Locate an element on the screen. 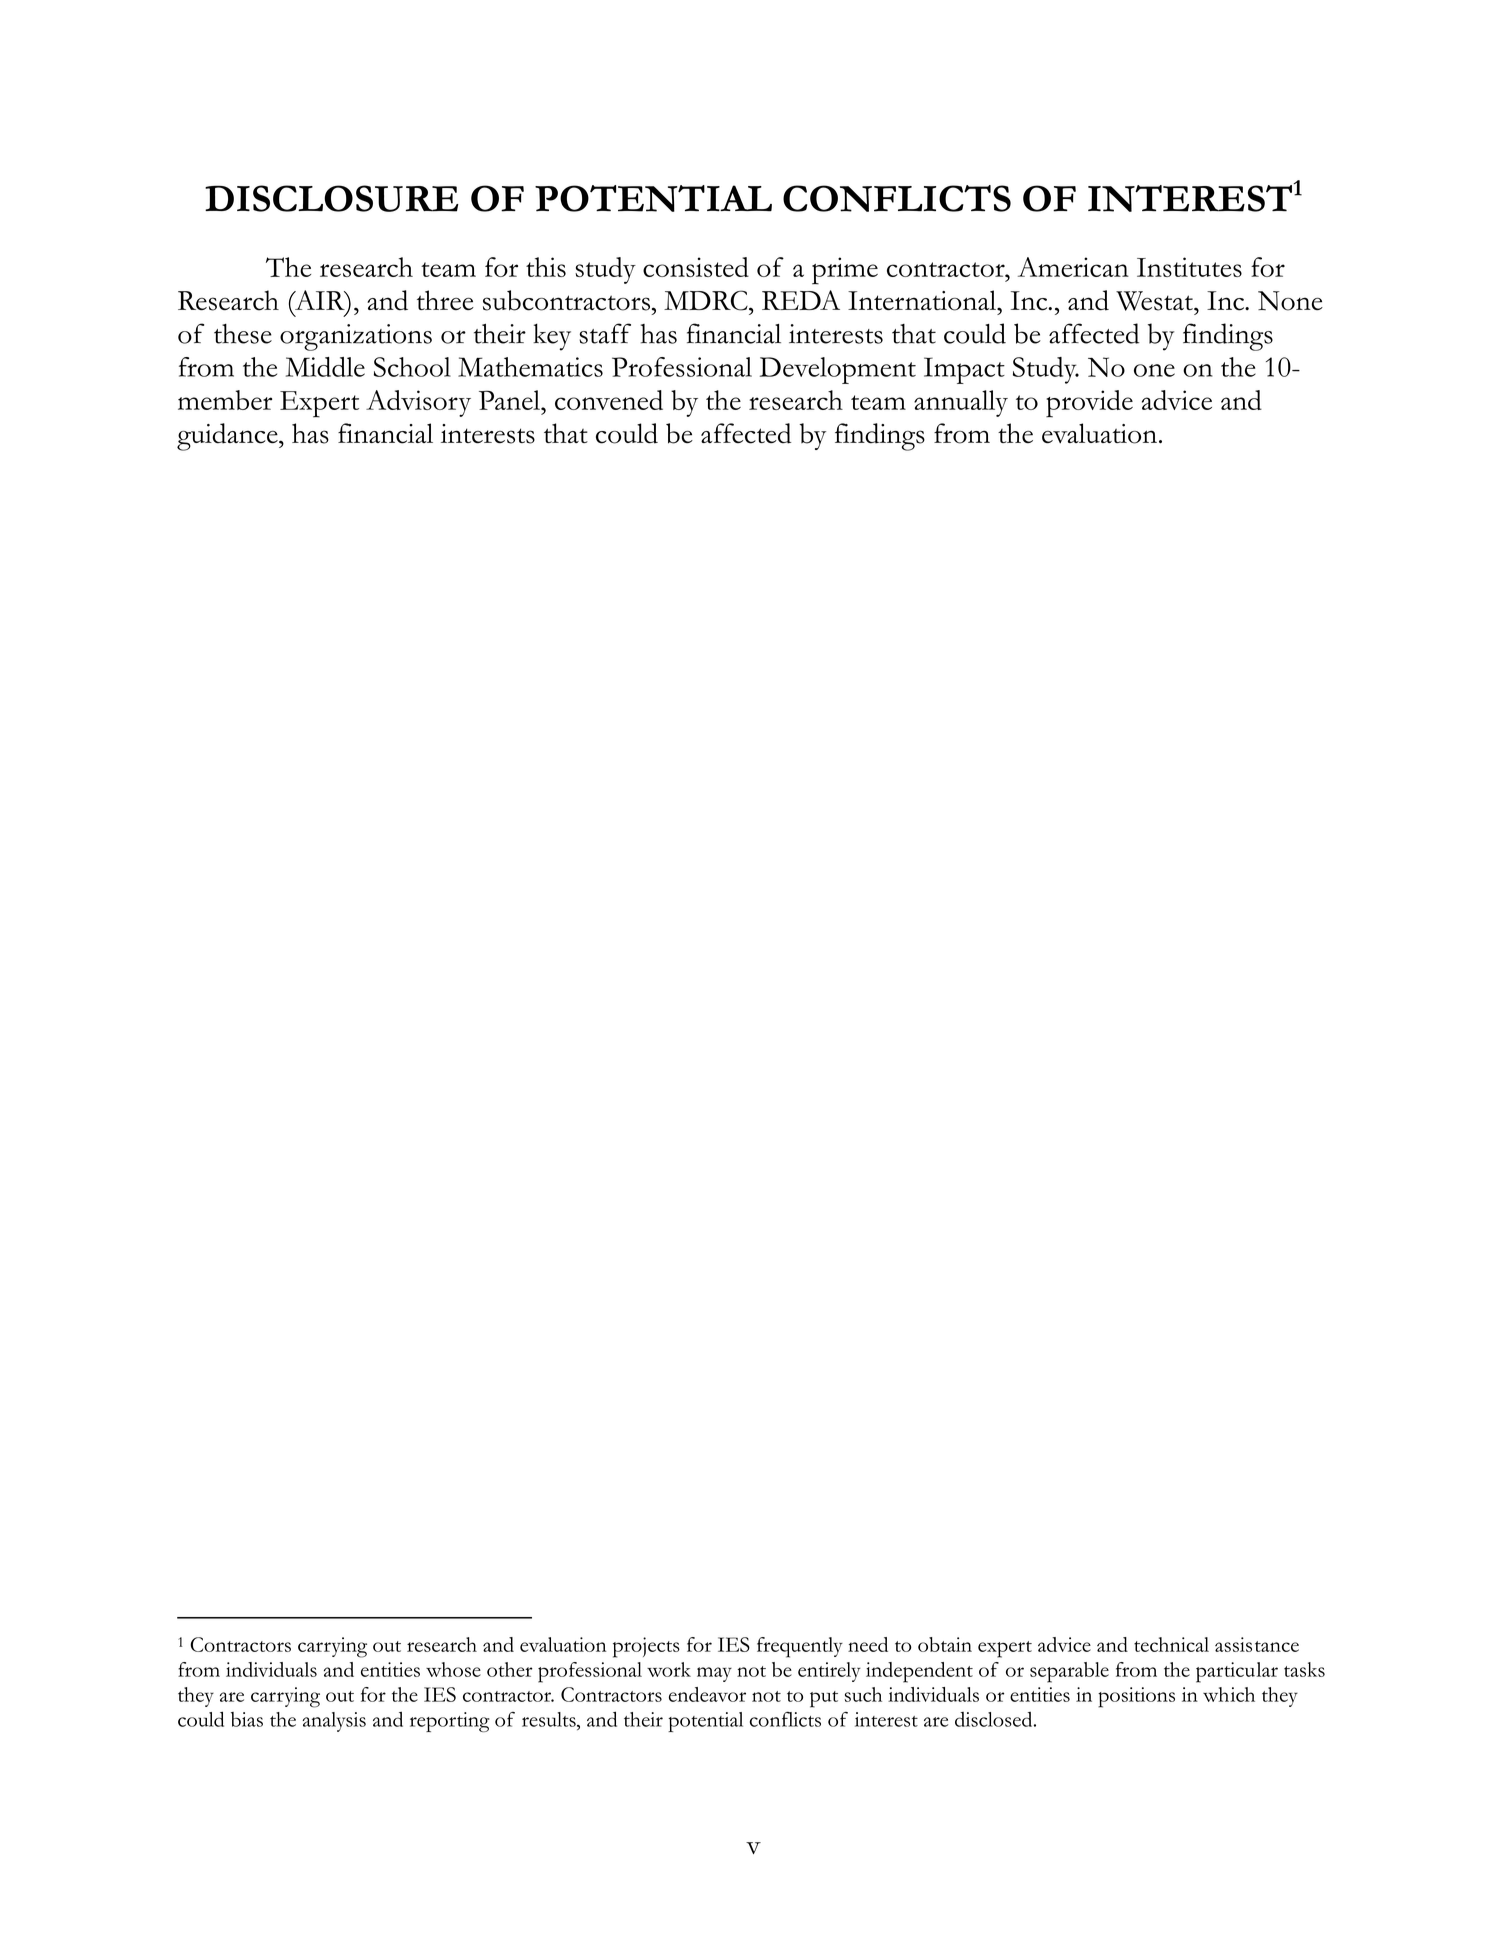 This screenshot has height=1950, width=1507. provide is located at coordinates (1089, 404).
